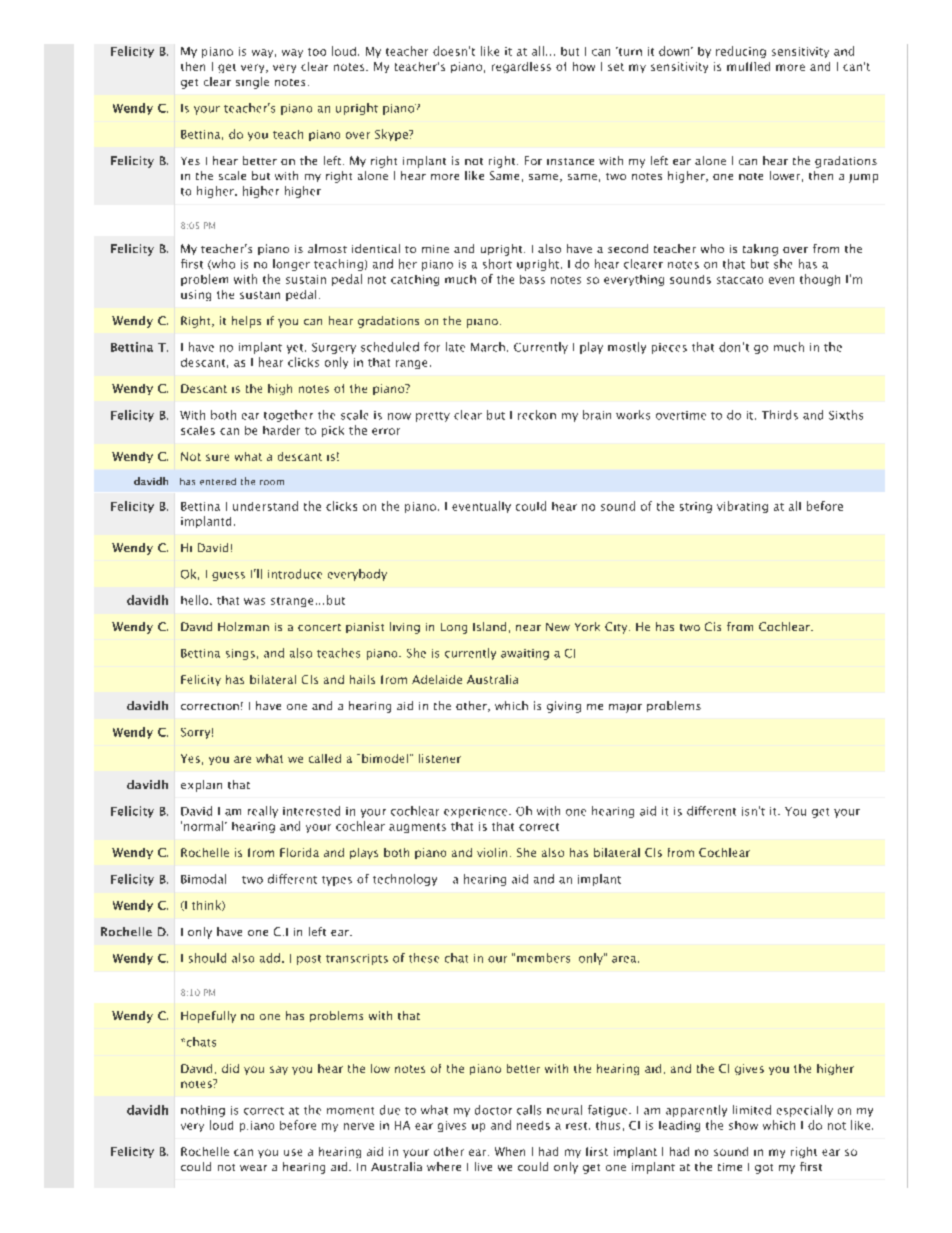 This screenshot has height=1233, width=952. Describe the element at coordinates (521, 67) in the screenshot. I see `regardless` at that location.
